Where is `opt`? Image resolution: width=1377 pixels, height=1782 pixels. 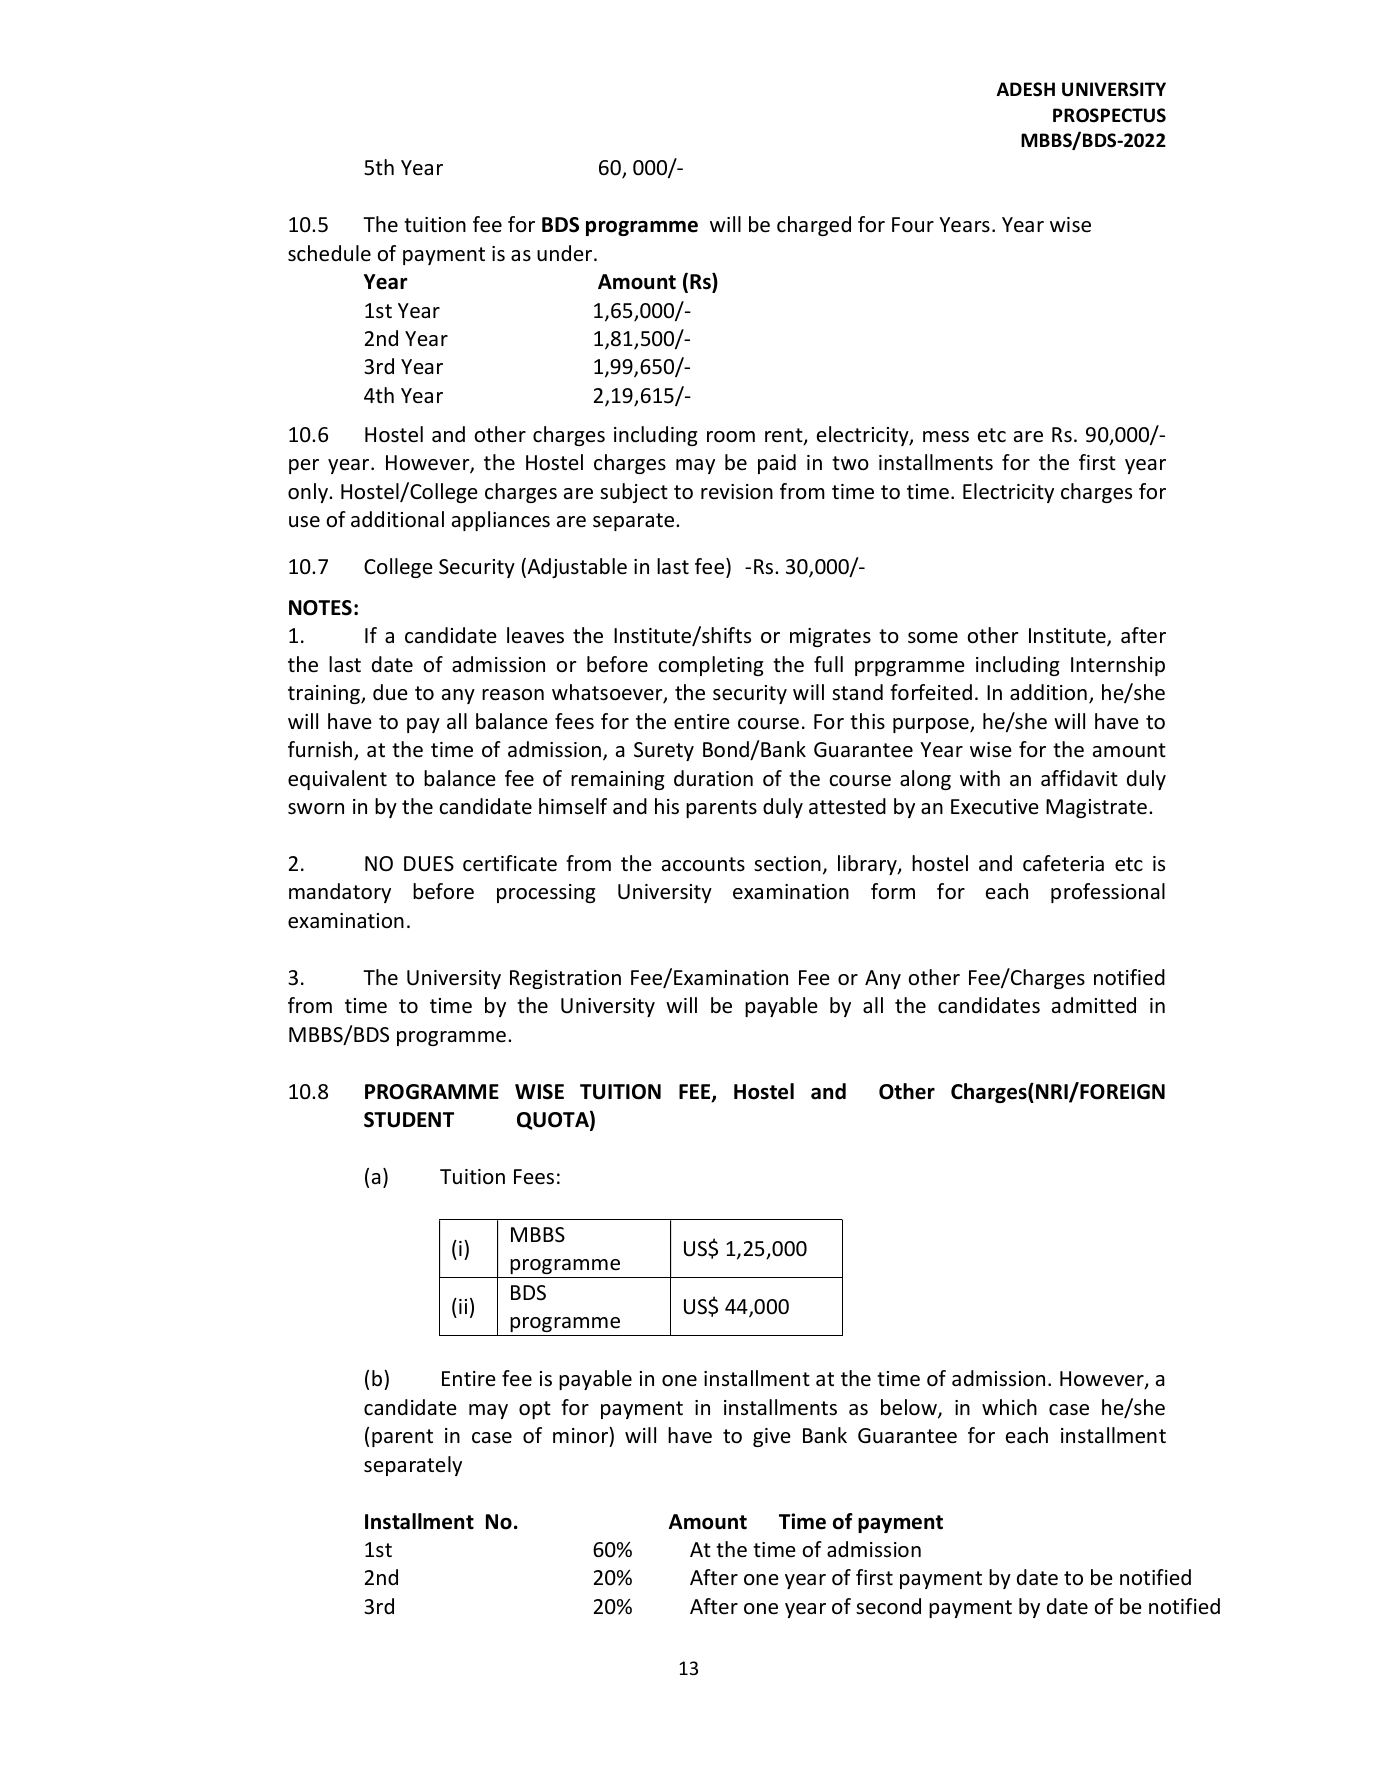
opt is located at coordinates (535, 1410).
